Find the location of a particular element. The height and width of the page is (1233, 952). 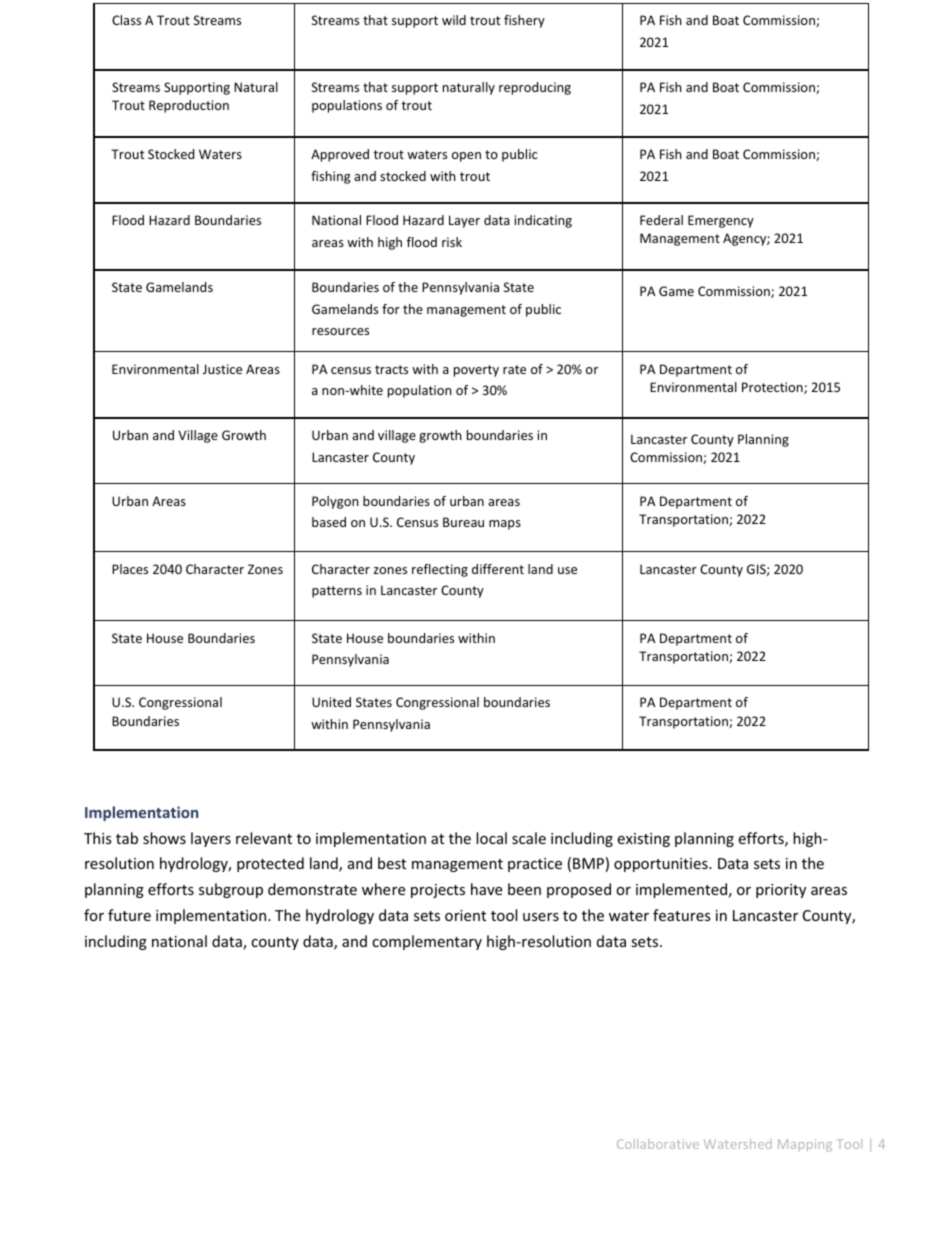

Reproduction is located at coordinates (189, 106).
